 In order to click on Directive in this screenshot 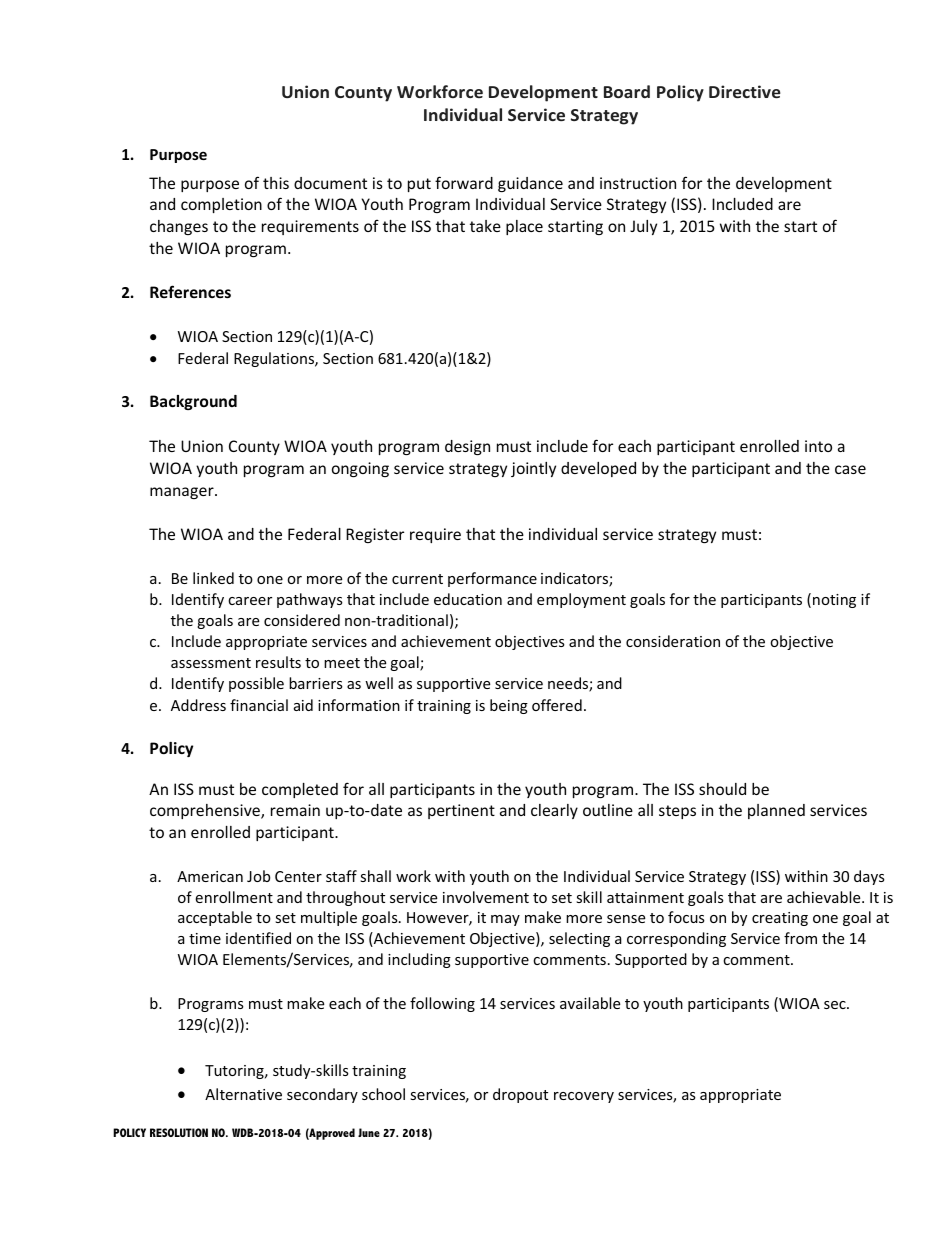, I will do `click(745, 91)`.
